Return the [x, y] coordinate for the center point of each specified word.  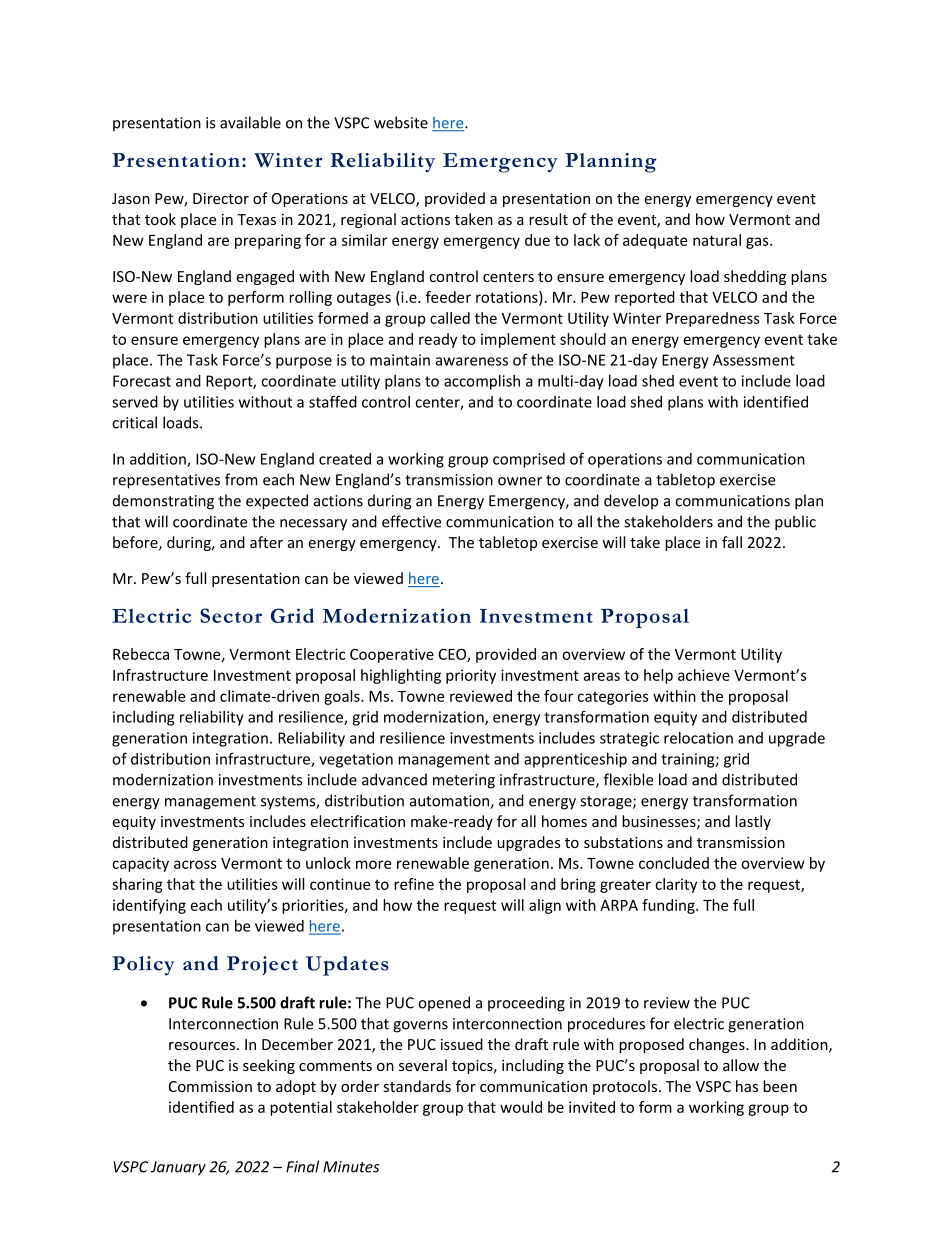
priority [471, 676]
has [747, 1086]
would [521, 1107]
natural [717, 240]
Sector [231, 615]
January [178, 1168]
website [401, 122]
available [250, 122]
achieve [704, 675]
